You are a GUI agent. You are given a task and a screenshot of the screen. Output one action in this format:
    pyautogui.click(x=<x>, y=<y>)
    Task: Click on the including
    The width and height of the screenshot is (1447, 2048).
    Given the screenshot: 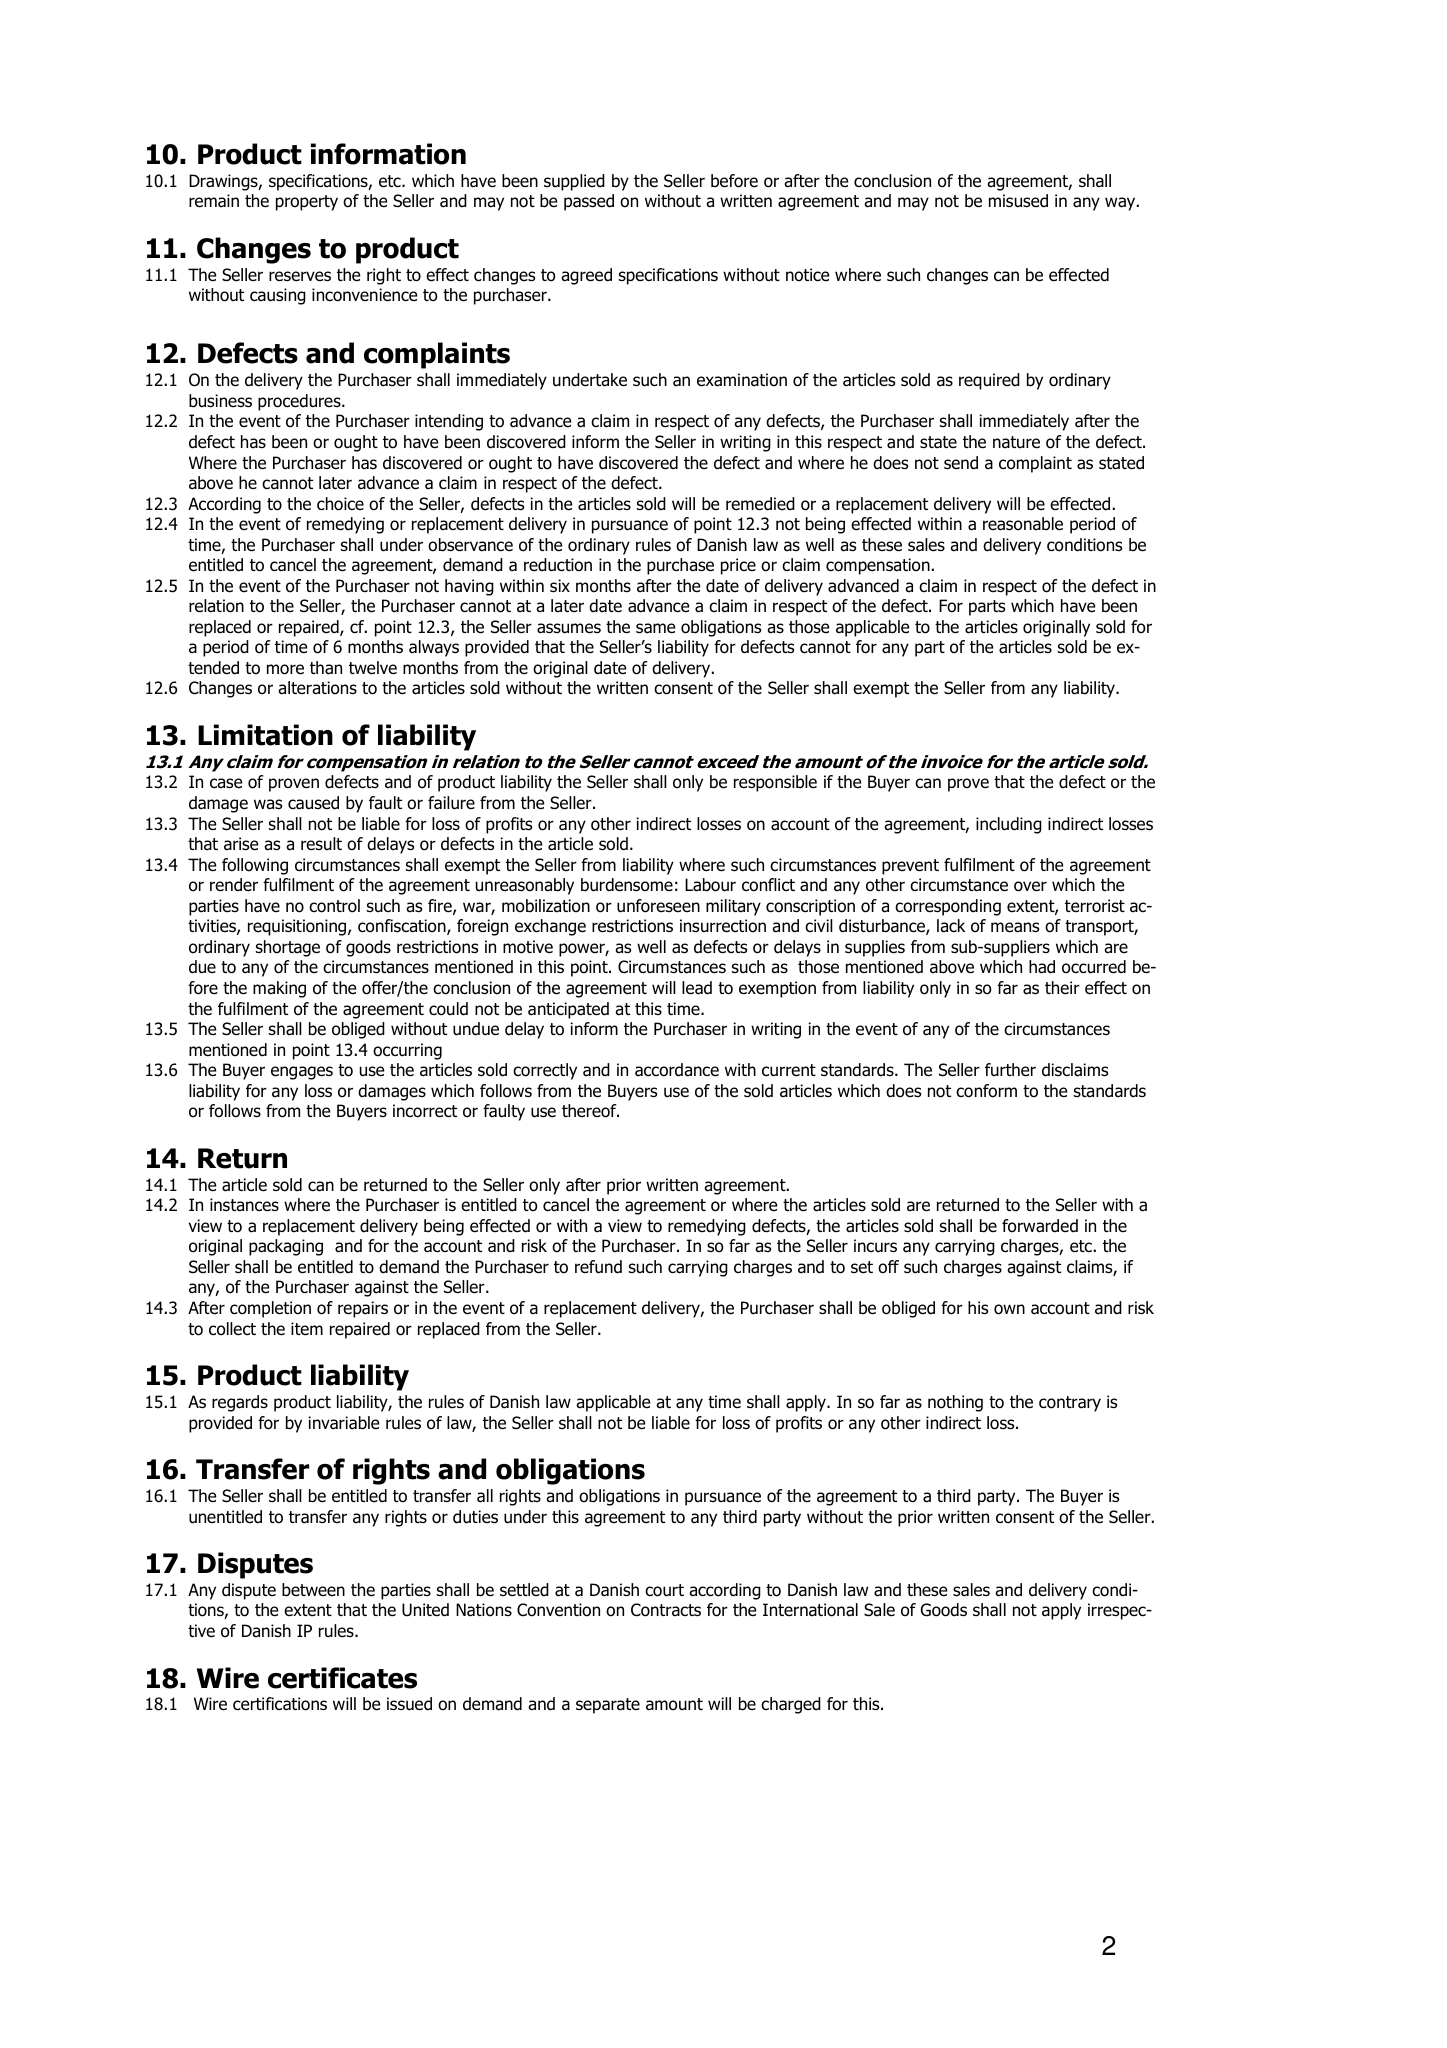 What is the action you would take?
    pyautogui.click(x=1009, y=825)
